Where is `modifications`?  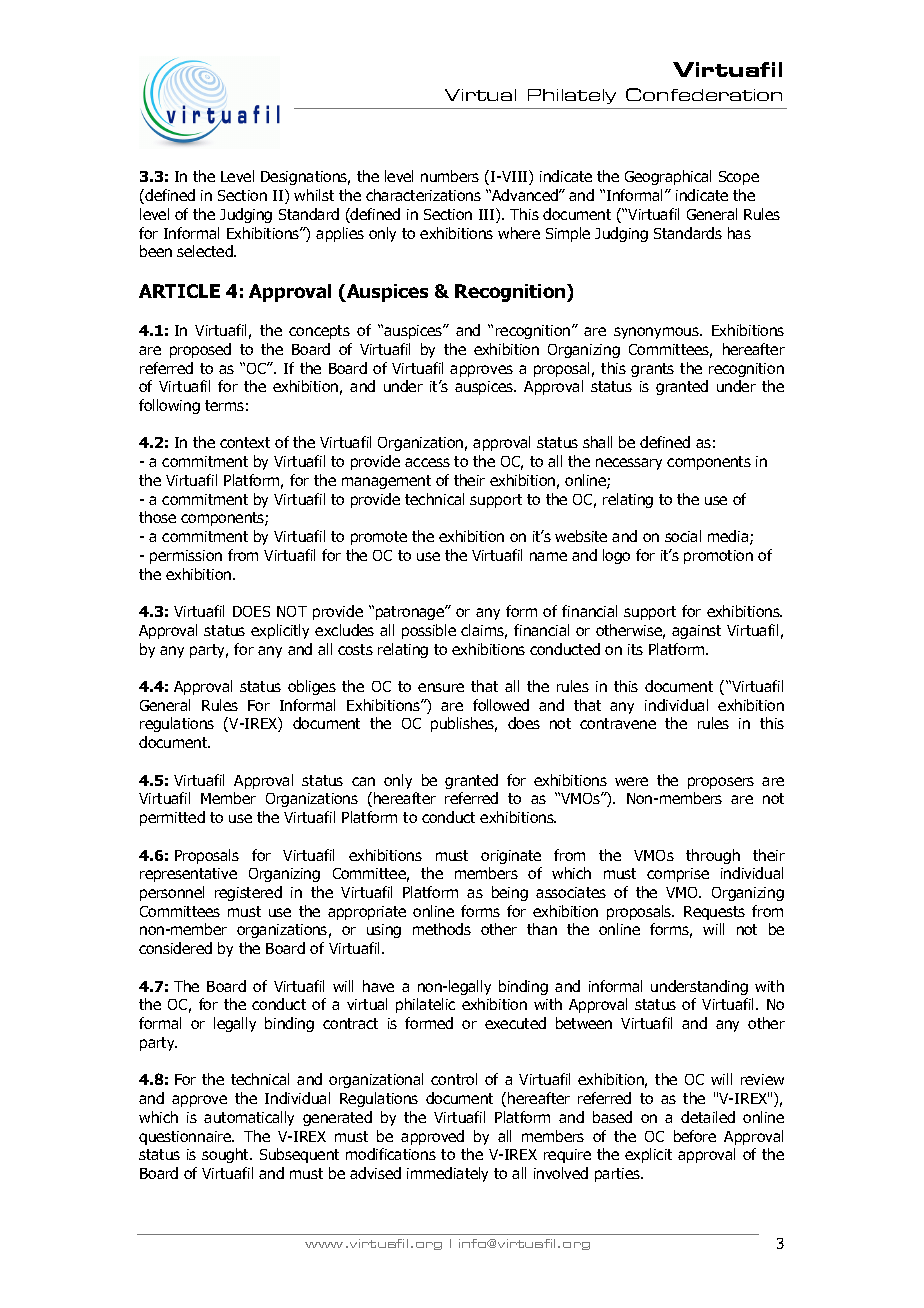
modifications is located at coordinates (391, 1154).
